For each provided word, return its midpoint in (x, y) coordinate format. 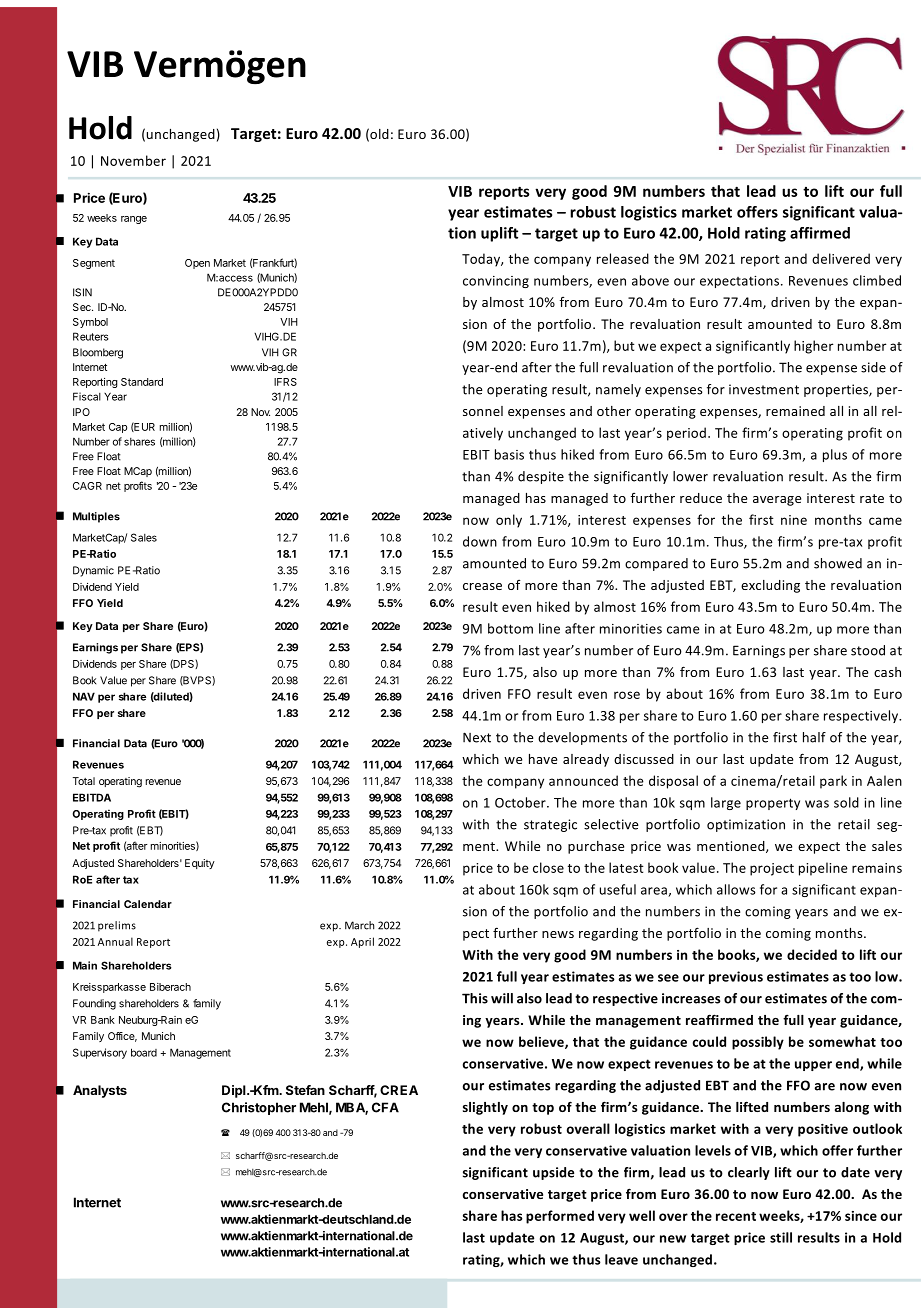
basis (509, 454)
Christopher (259, 1108)
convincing (496, 282)
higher (814, 347)
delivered (841, 258)
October (521, 802)
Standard (142, 382)
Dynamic (93, 571)
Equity (200, 864)
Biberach (170, 987)
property (773, 804)
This (475, 998)
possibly (758, 1043)
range (134, 220)
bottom (510, 628)
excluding (770, 586)
